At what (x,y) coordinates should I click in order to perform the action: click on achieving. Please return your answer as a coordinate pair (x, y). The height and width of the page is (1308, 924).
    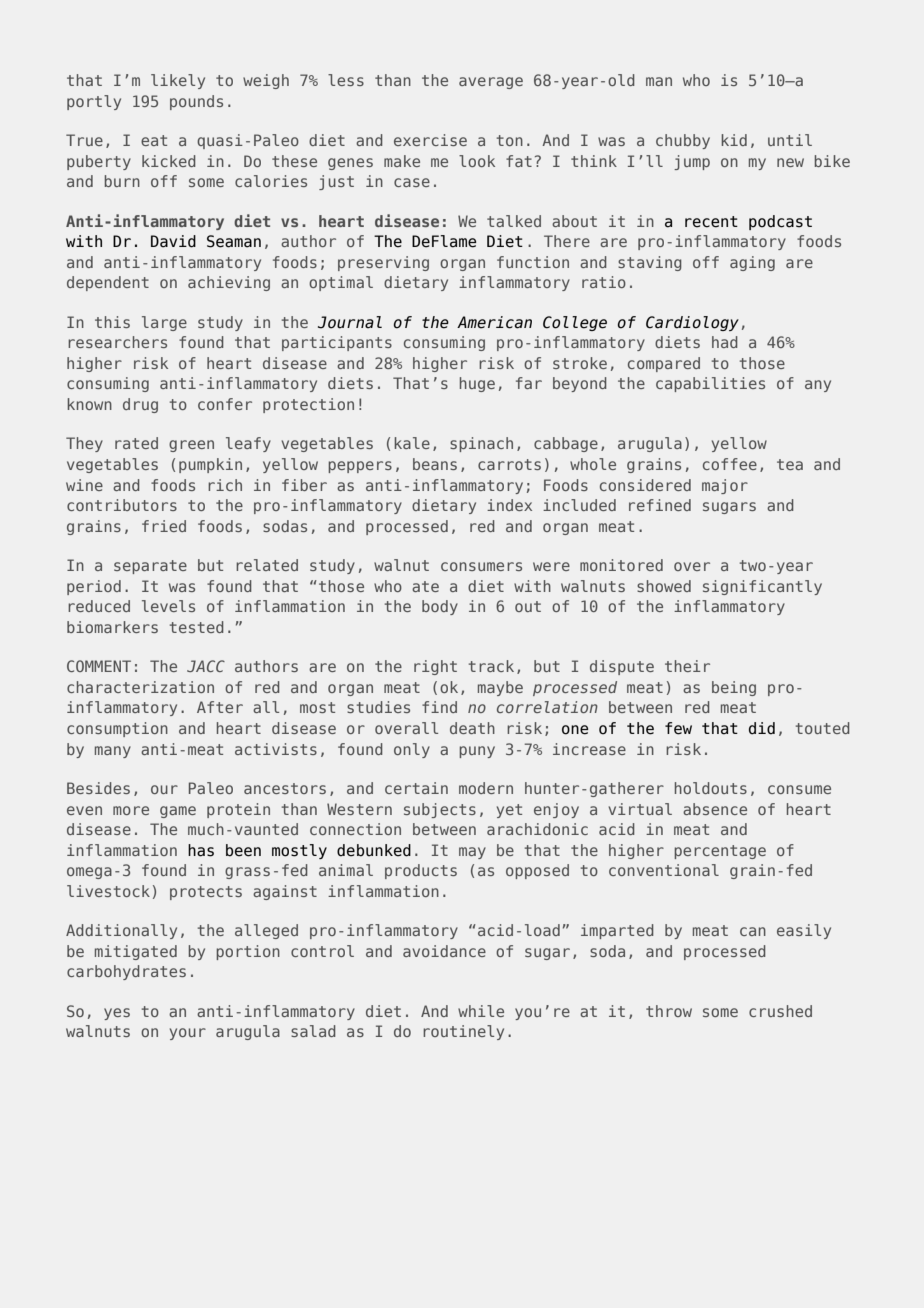
    Looking at the image, I should click on (229, 283).
